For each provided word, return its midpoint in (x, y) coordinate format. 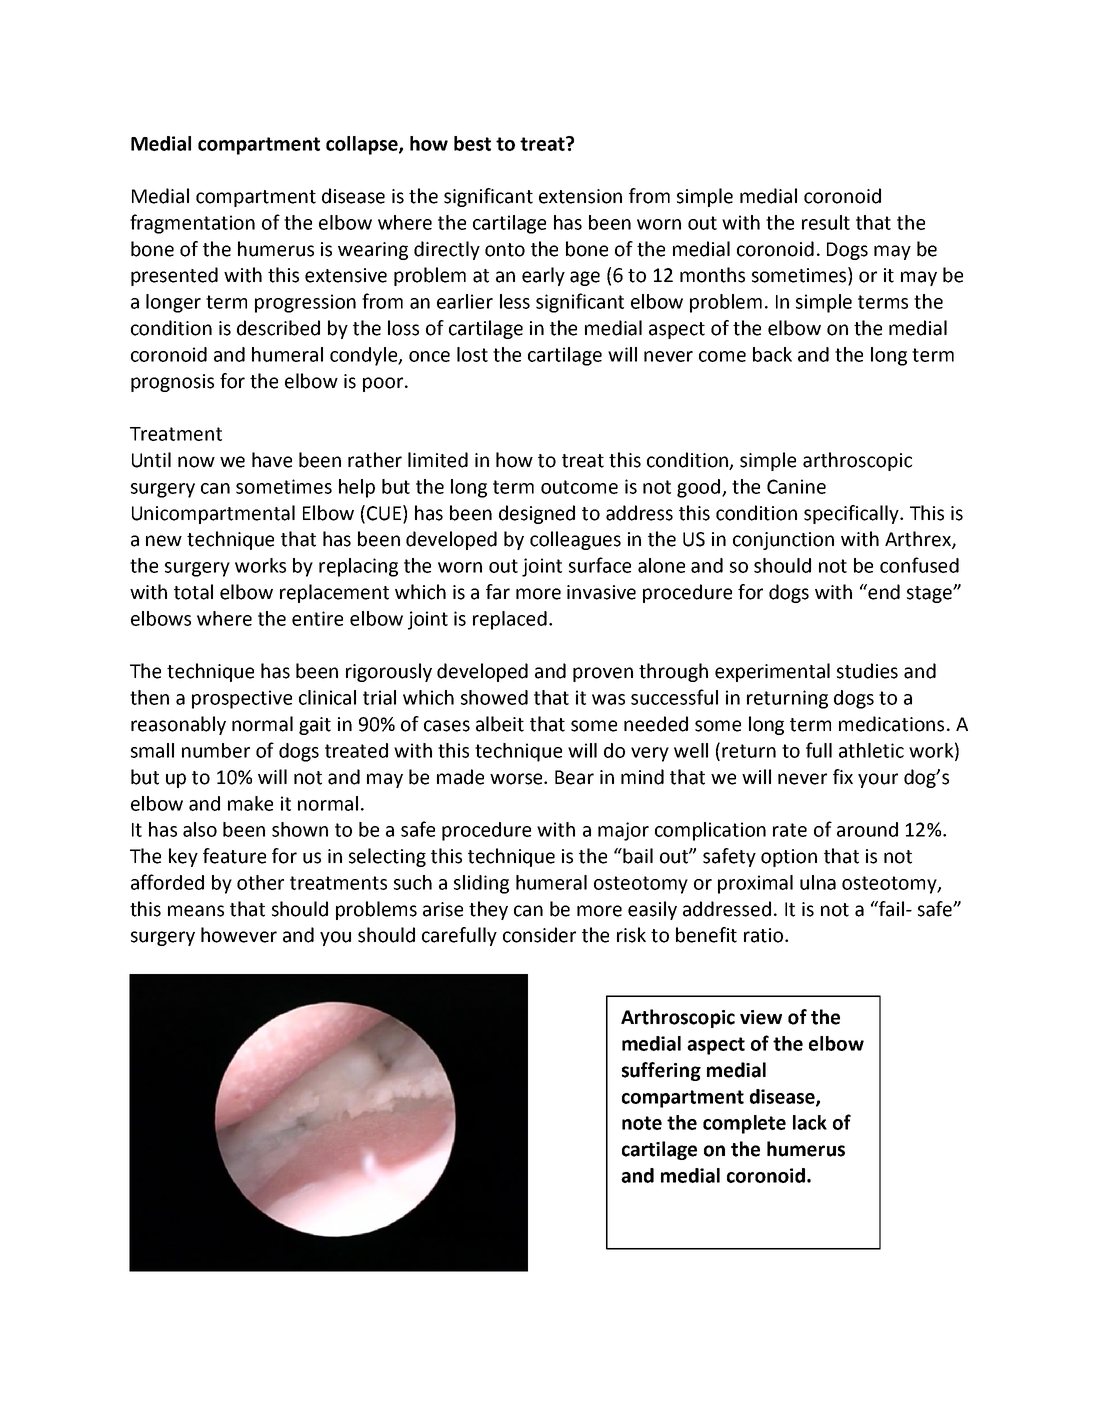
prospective (242, 699)
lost (472, 354)
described (278, 328)
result (826, 222)
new (164, 541)
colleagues (575, 540)
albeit (500, 724)
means (196, 911)
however (239, 935)
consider (539, 935)
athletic (871, 750)
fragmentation (192, 224)
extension (580, 196)
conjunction (783, 541)
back (772, 354)
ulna (818, 882)
